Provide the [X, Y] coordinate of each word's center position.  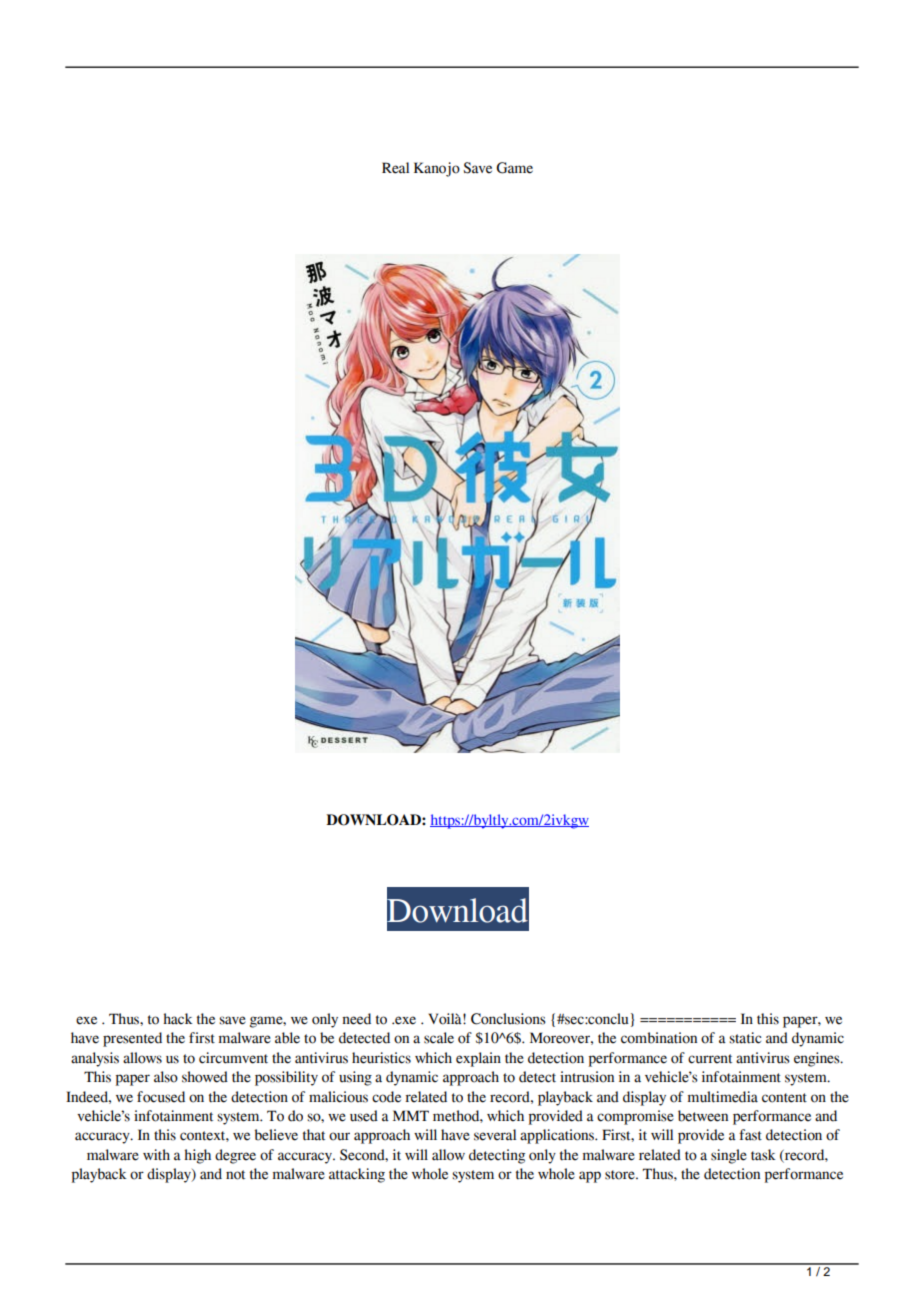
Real [395, 168]
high [197, 1156]
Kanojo [437, 169]
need [356, 1019]
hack [178, 1019]
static [745, 1038]
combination [659, 1038]
